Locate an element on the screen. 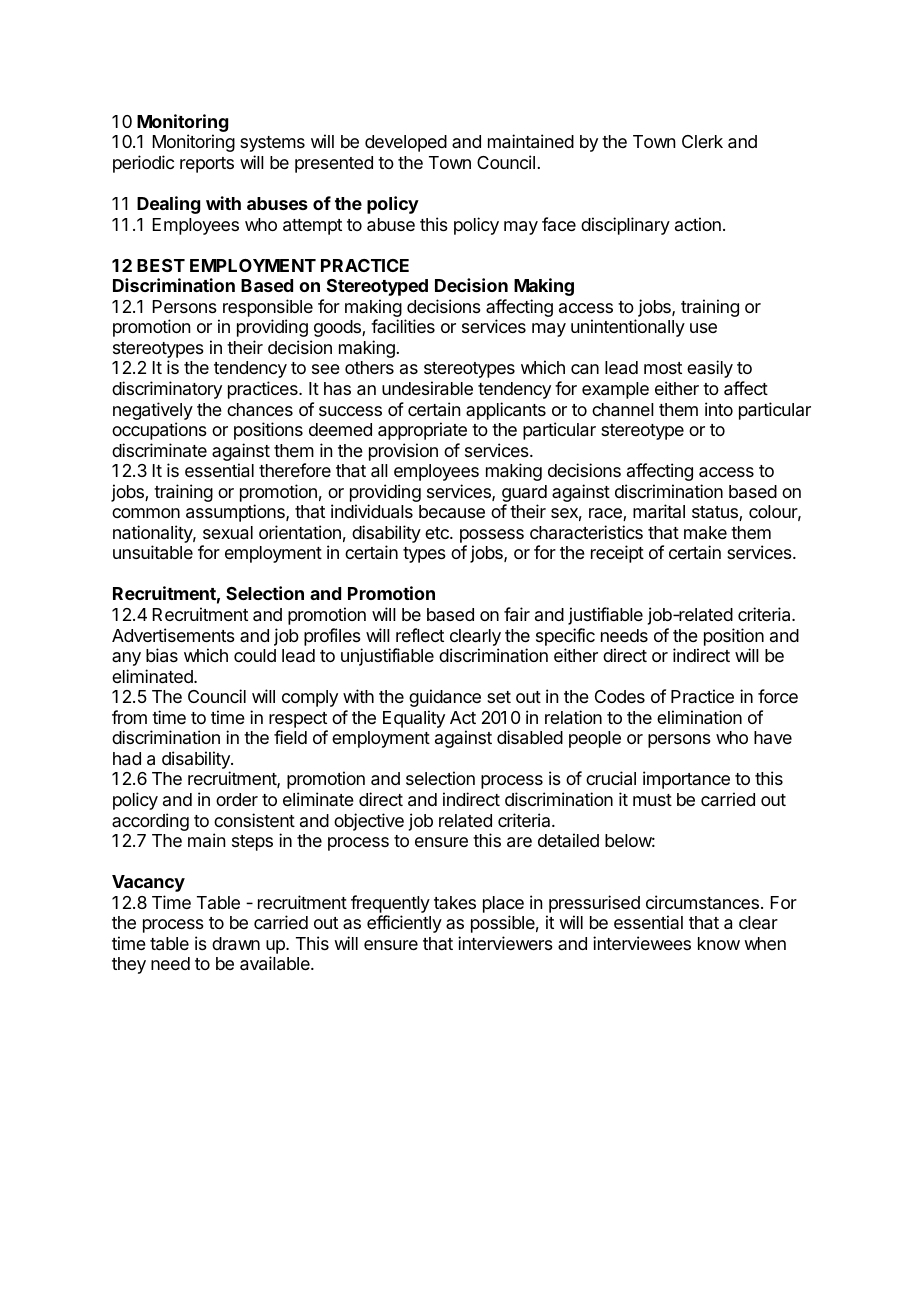  make is located at coordinates (705, 532).
